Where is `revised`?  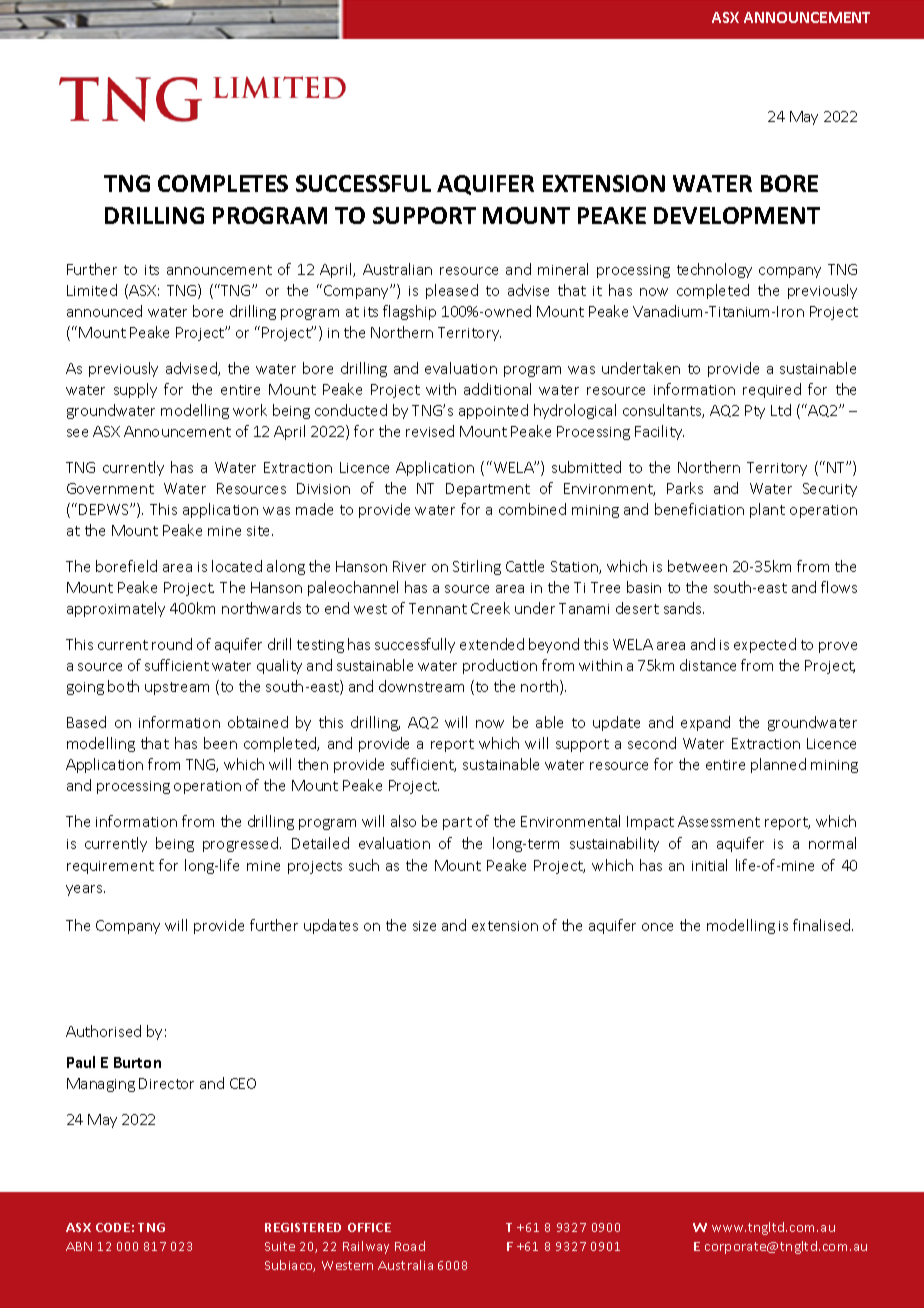 revised is located at coordinates (430, 431).
